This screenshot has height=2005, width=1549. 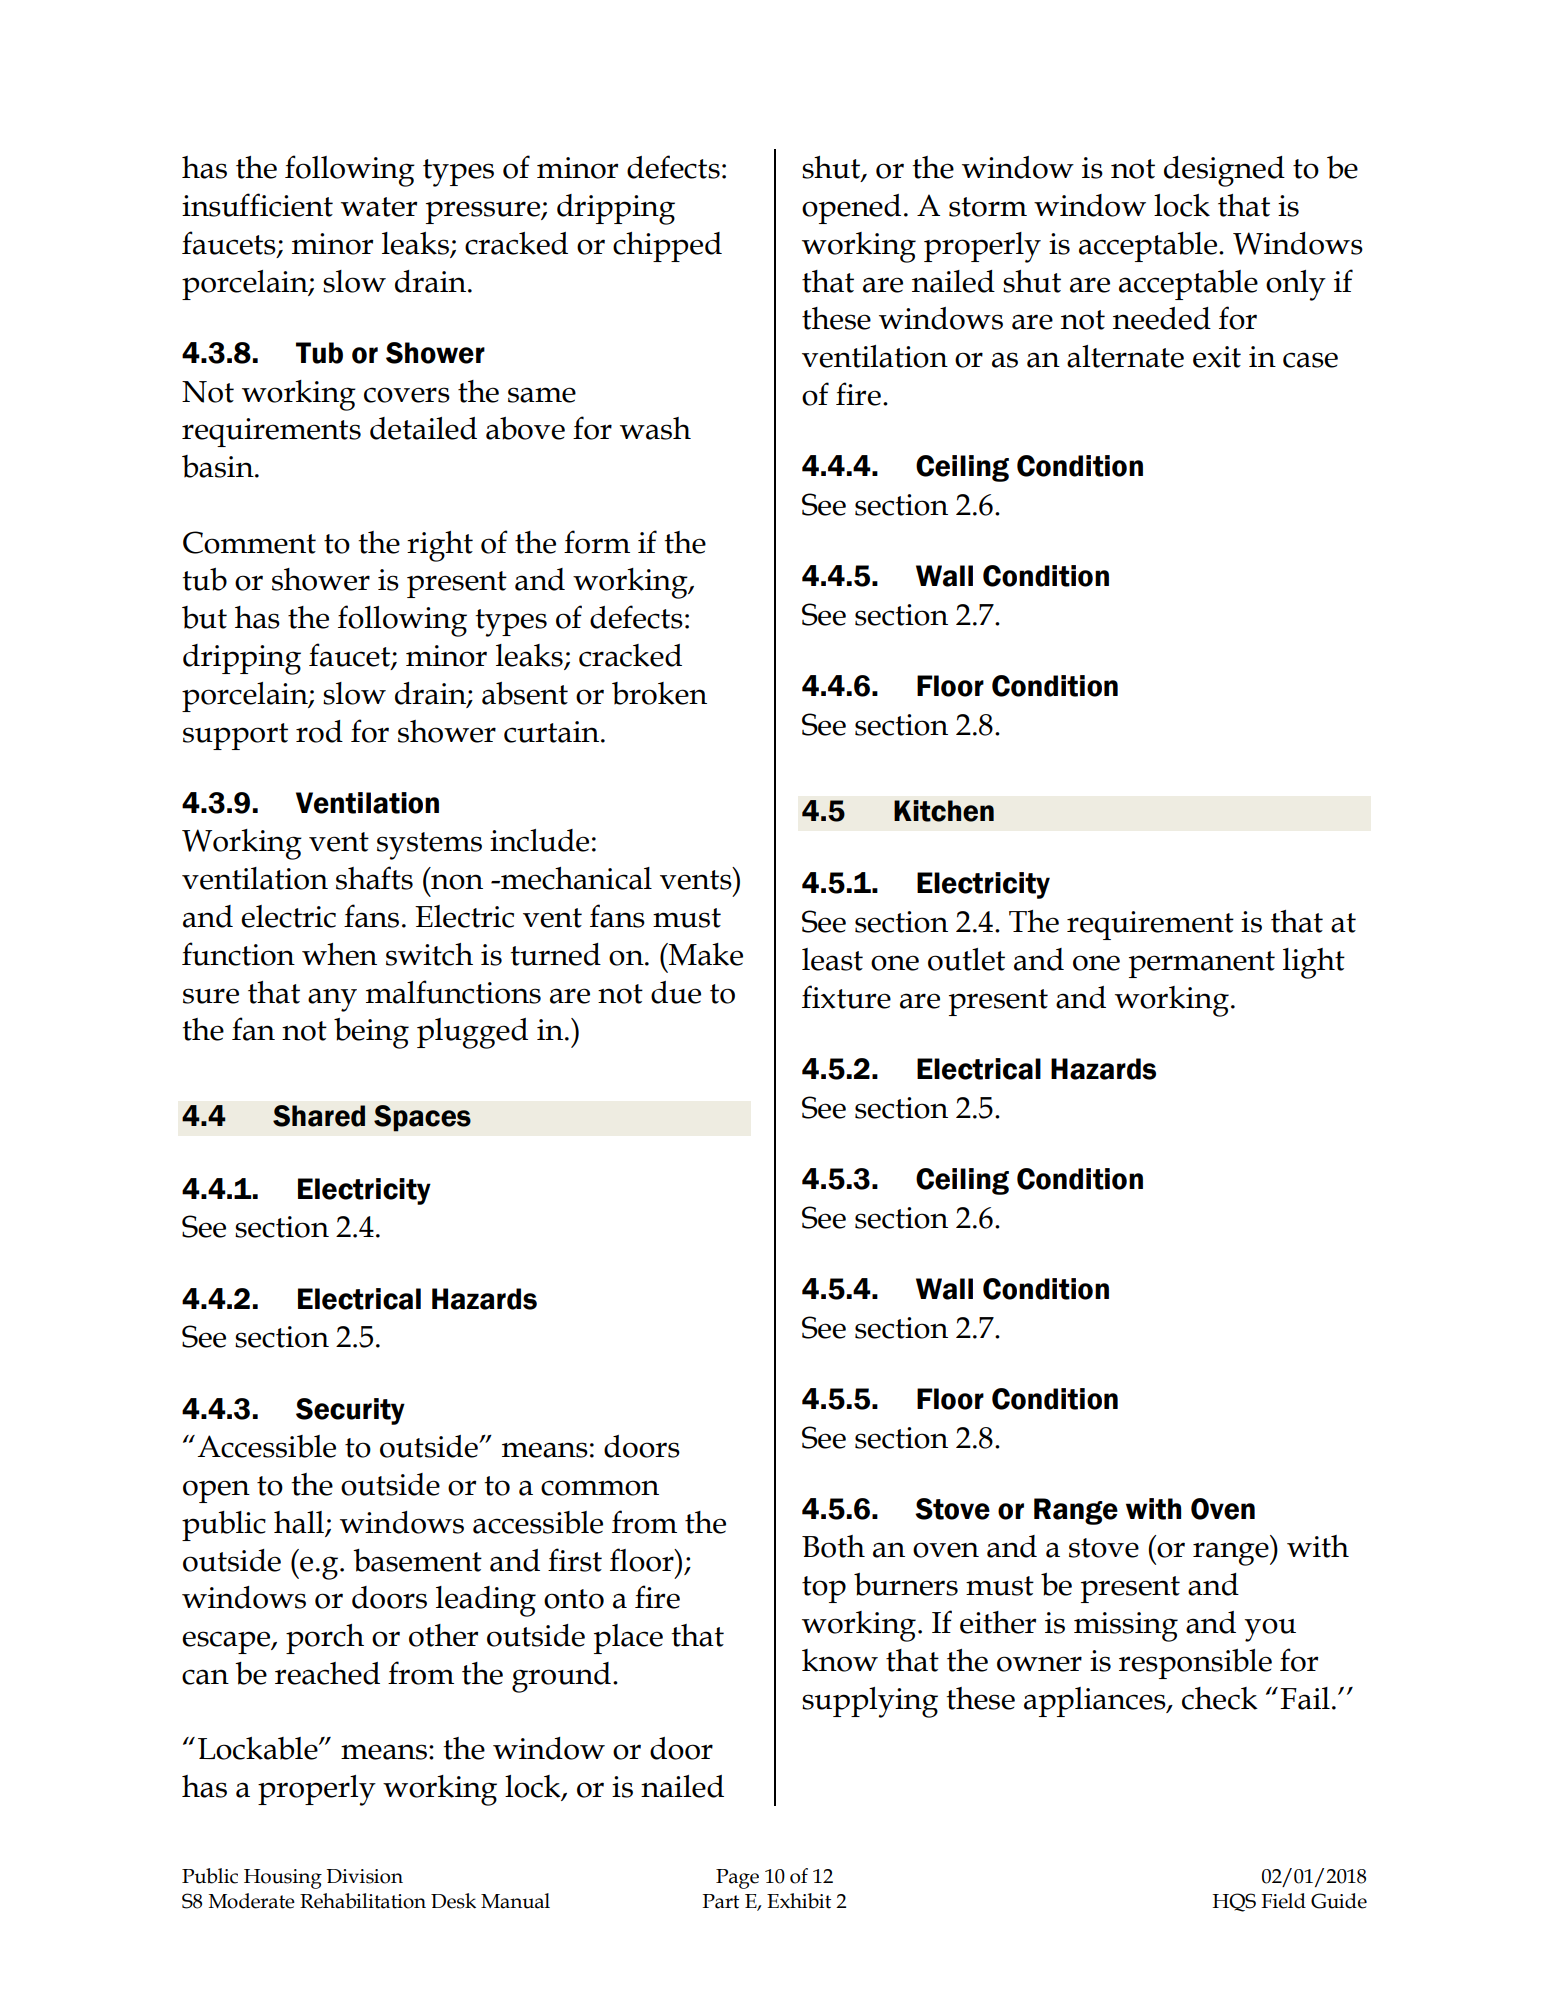 What do you see at coordinates (659, 693) in the screenshot?
I see `broken` at bounding box center [659, 693].
